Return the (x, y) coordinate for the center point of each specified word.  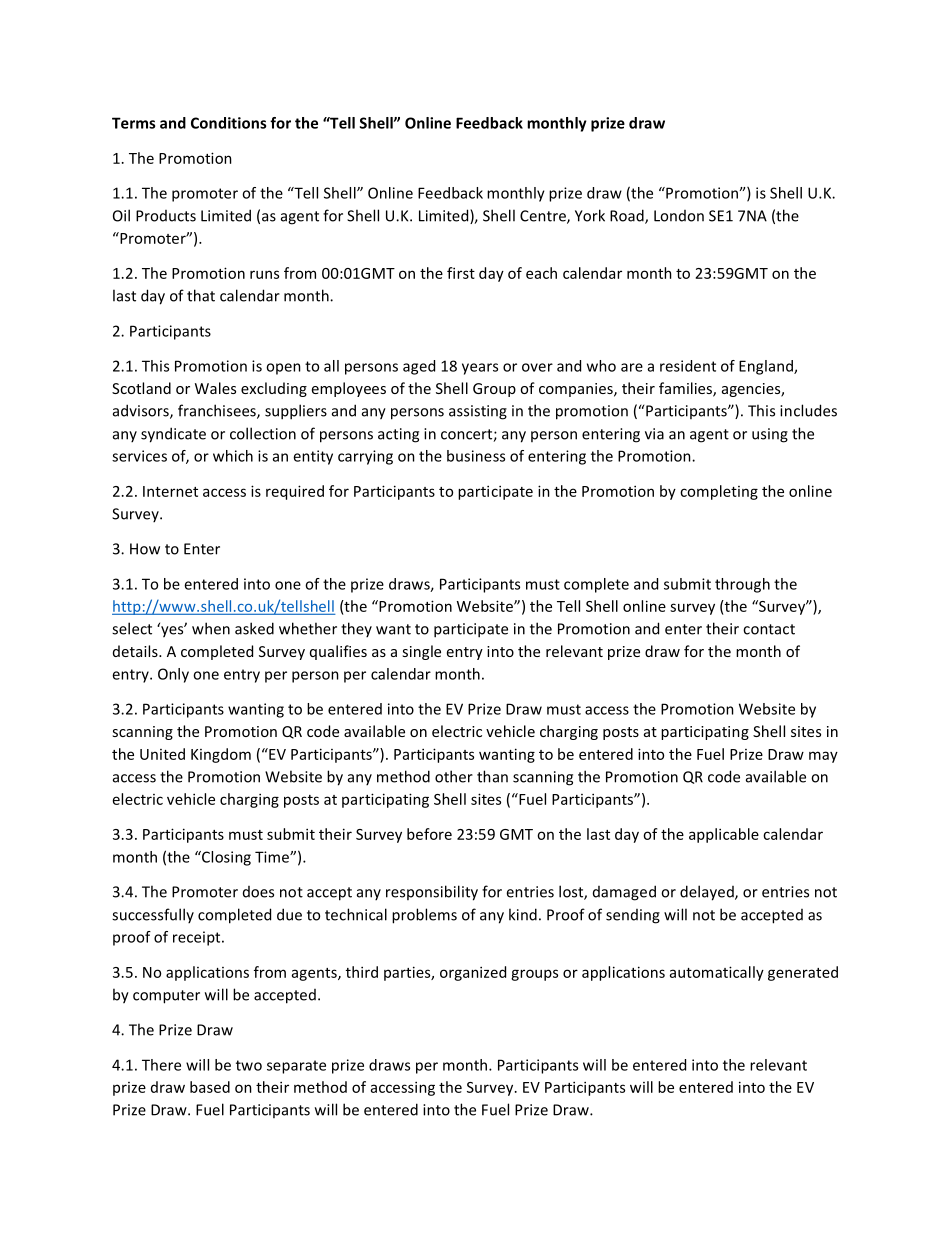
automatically (717, 973)
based (210, 1087)
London (679, 216)
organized (473, 973)
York (590, 215)
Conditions (228, 123)
